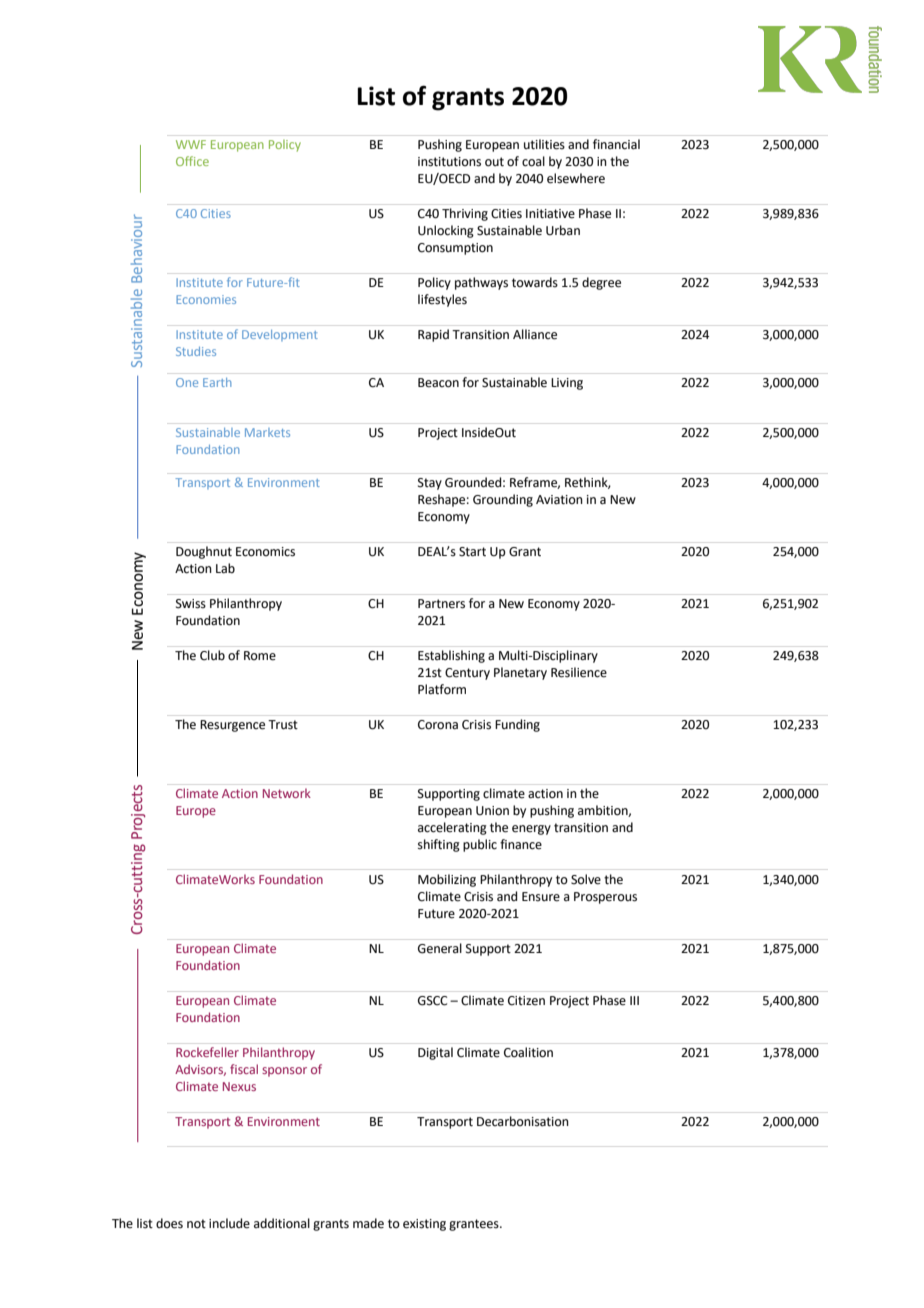 Image resolution: width=924 pixels, height=1308 pixels. What do you see at coordinates (449, 162) in the screenshot?
I see `institutions` at bounding box center [449, 162].
